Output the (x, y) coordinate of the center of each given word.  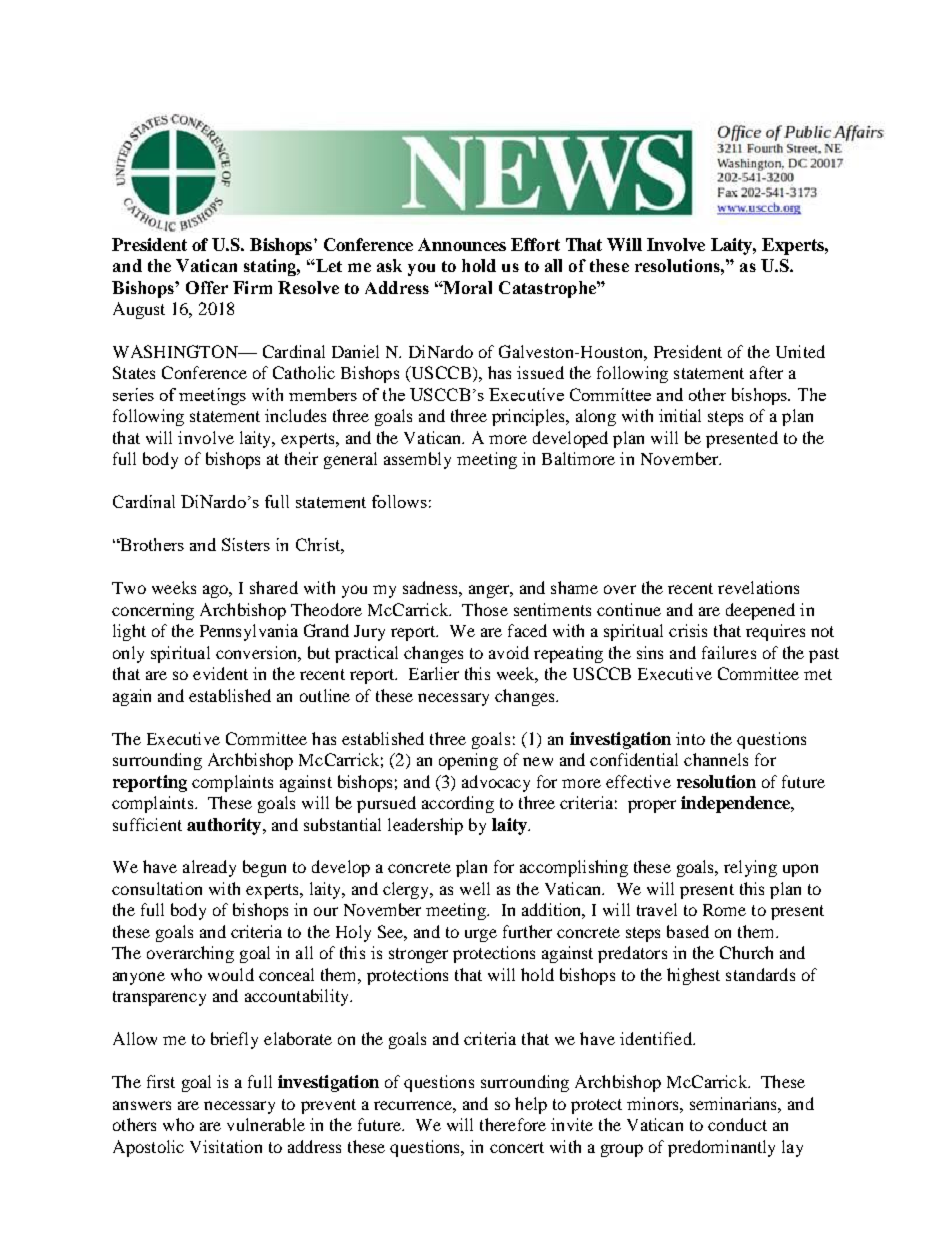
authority (225, 826)
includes (295, 415)
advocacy (496, 783)
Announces (462, 244)
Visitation (226, 1146)
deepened (760, 611)
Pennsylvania (249, 632)
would (231, 974)
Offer (207, 287)
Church (746, 952)
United (800, 351)
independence (736, 804)
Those (485, 609)
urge (481, 935)
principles (529, 417)
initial (680, 415)
